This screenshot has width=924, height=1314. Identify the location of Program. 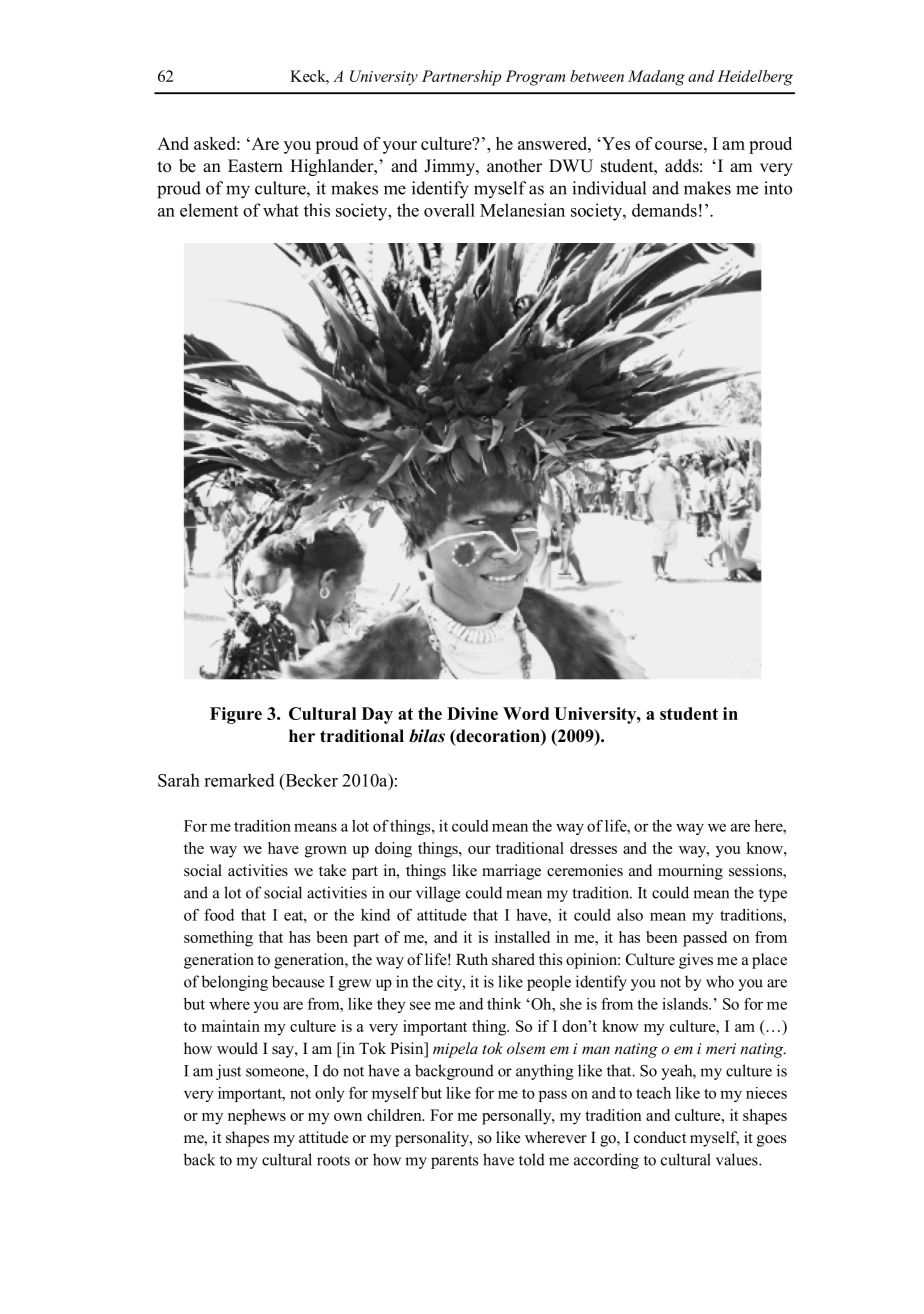
(535, 78).
